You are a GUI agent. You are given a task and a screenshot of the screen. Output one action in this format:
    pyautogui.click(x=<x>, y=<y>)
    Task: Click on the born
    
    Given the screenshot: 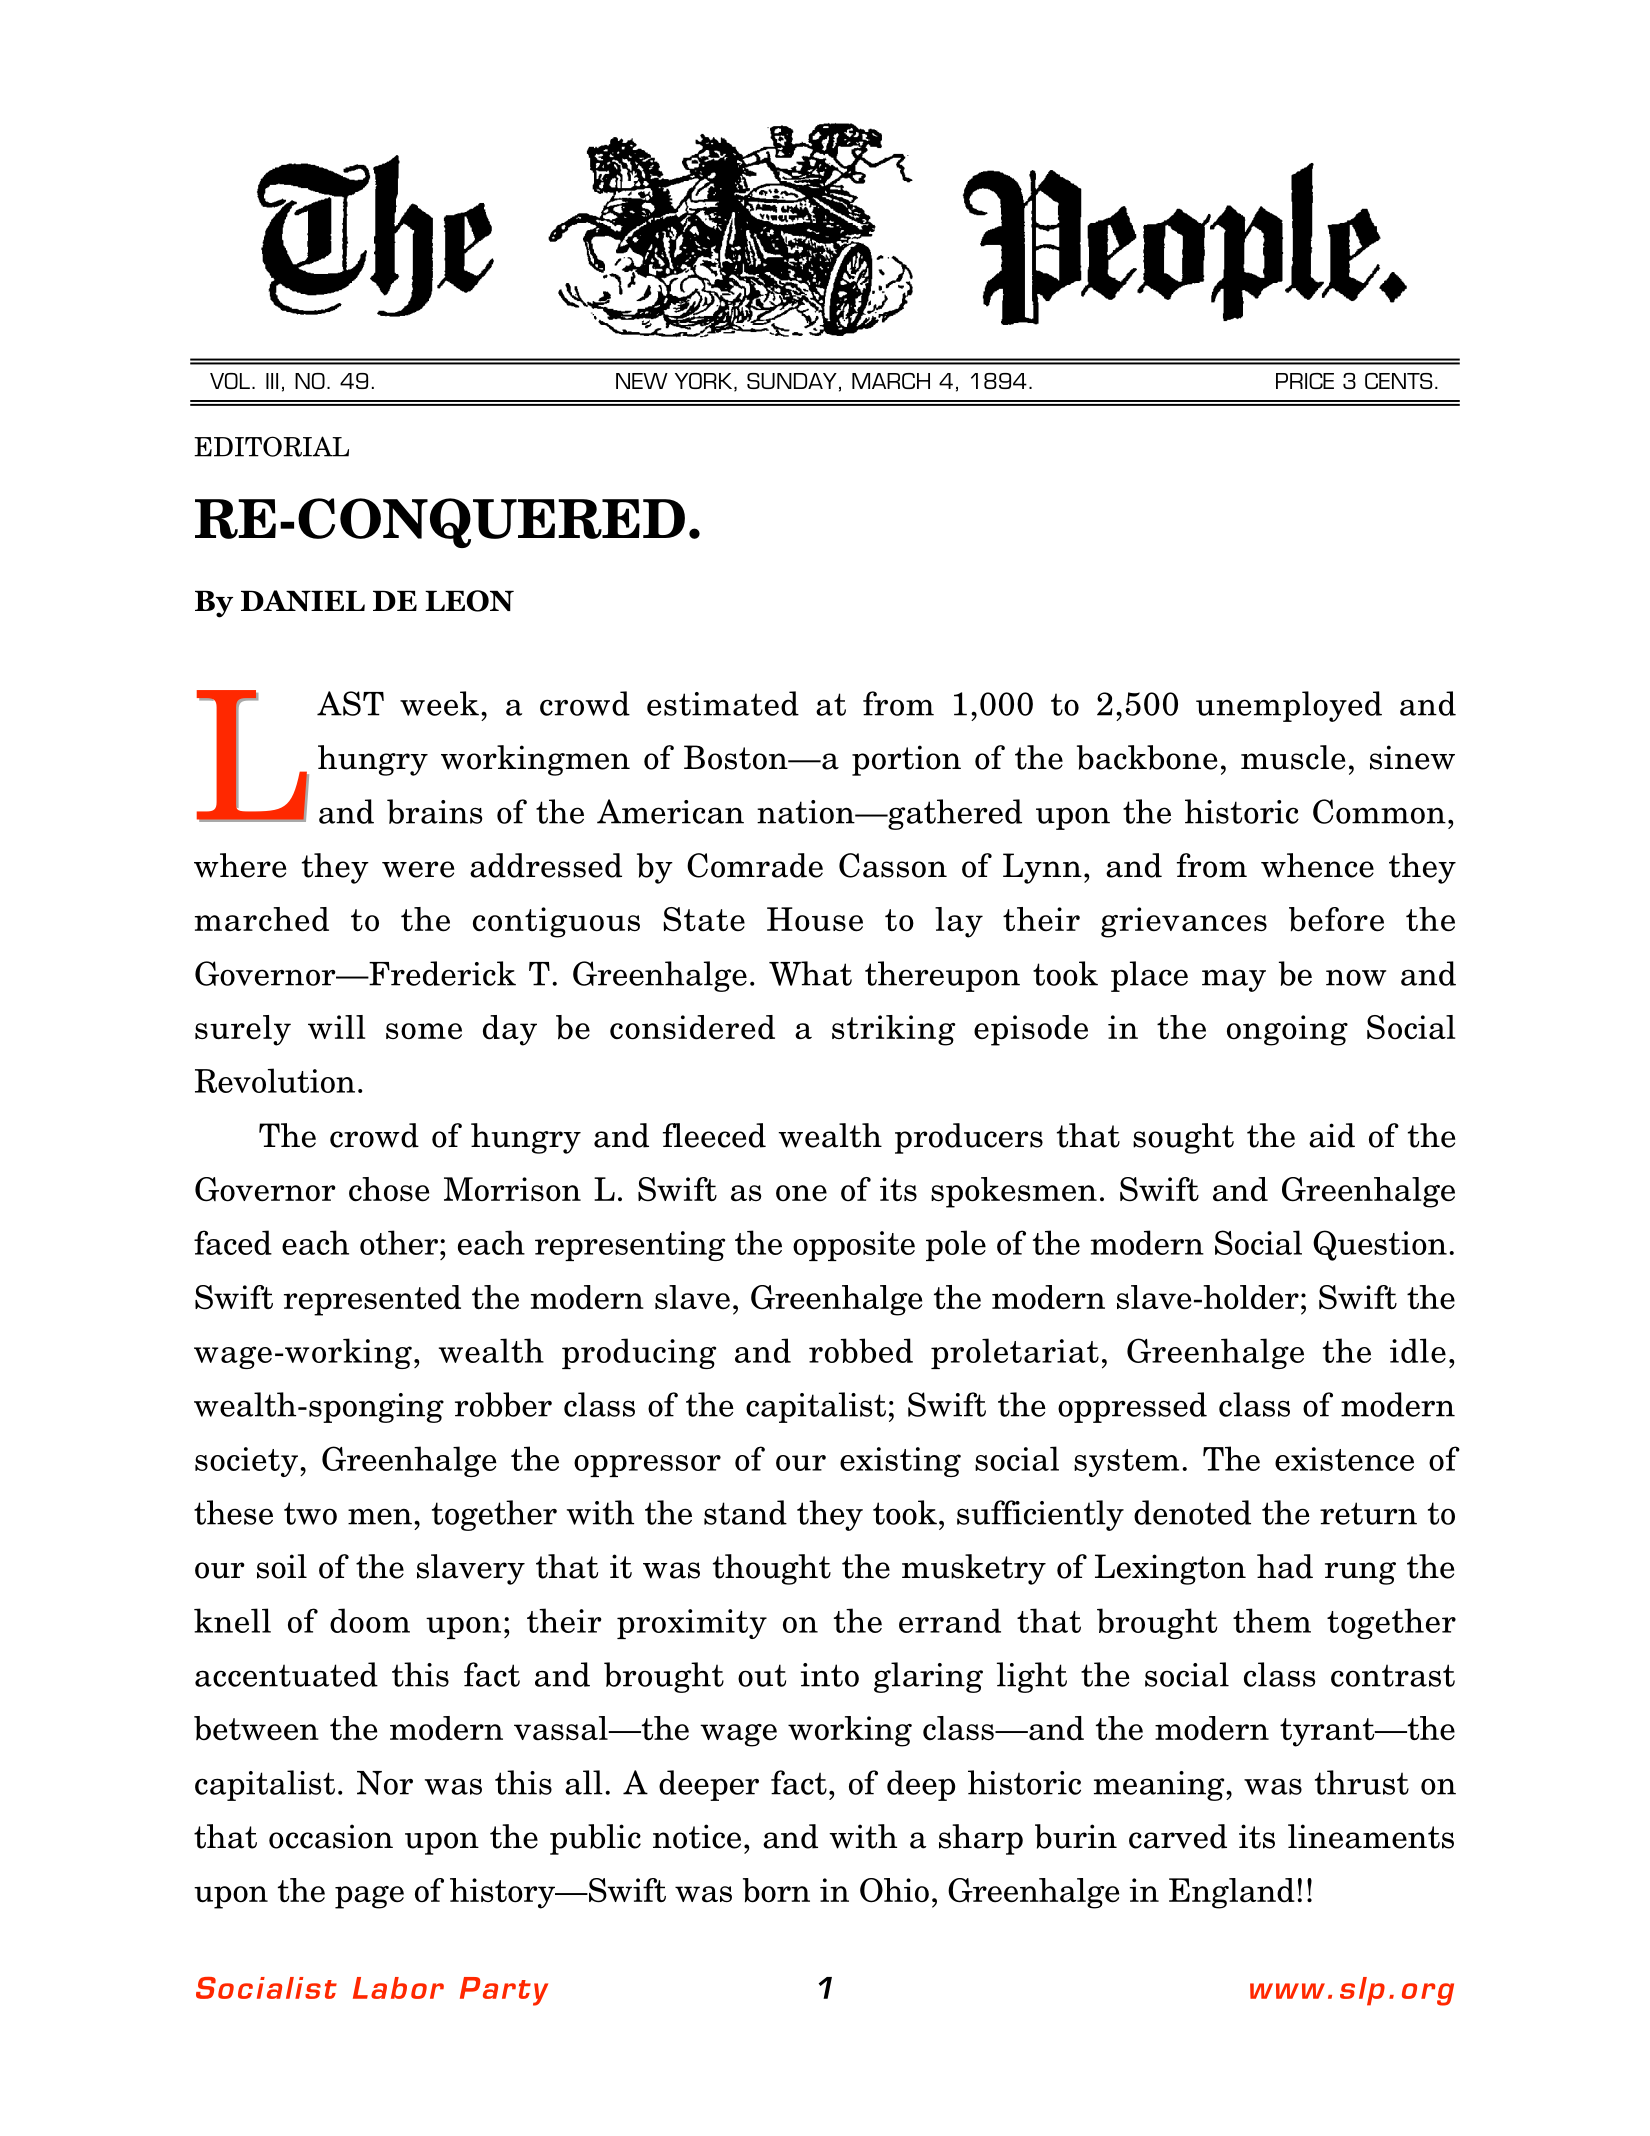 What is the action you would take?
    pyautogui.click(x=776, y=1890)
